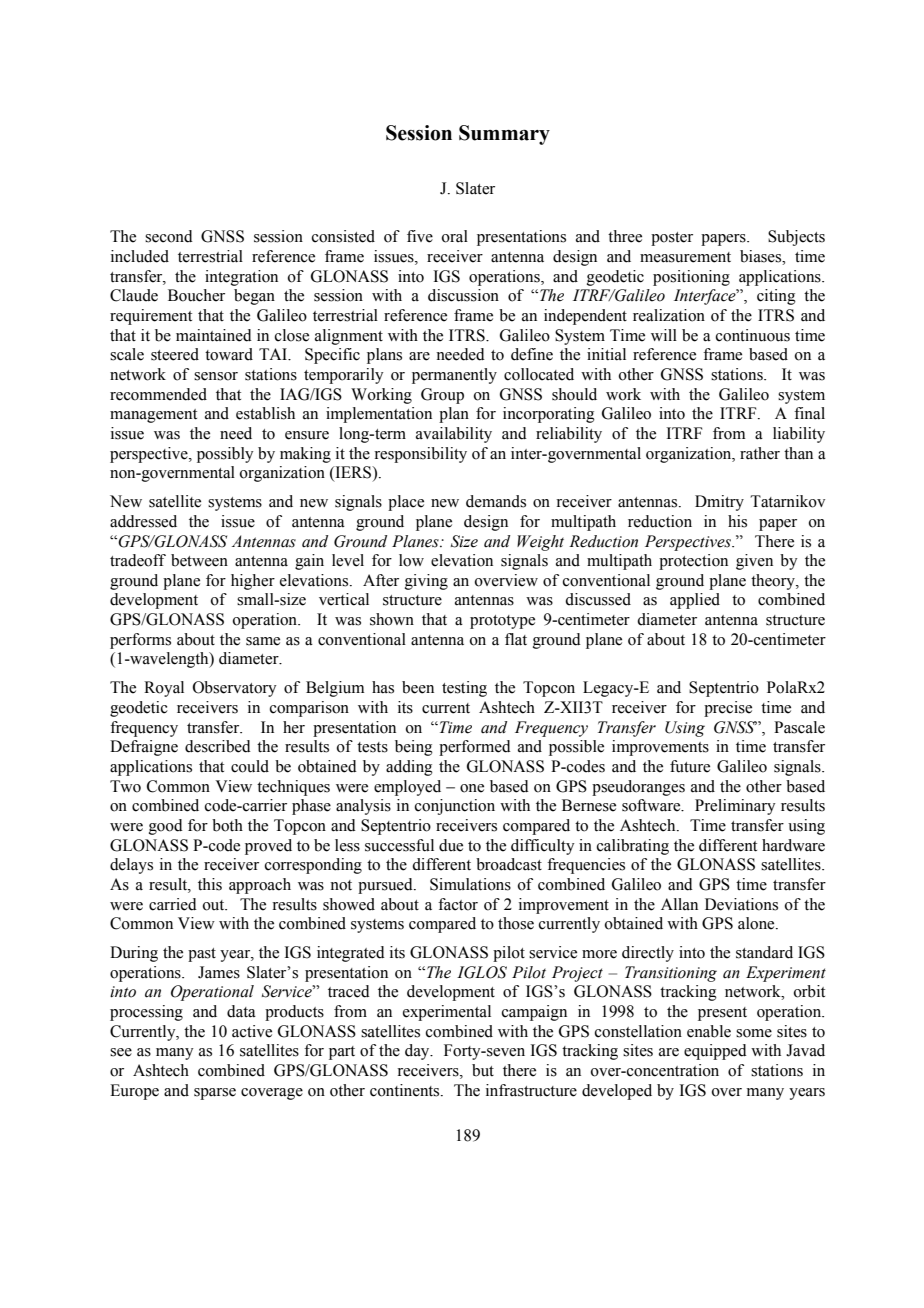 Image resolution: width=924 pixels, height=1308 pixels. What do you see at coordinates (215, 1094) in the screenshot?
I see `sparse` at bounding box center [215, 1094].
